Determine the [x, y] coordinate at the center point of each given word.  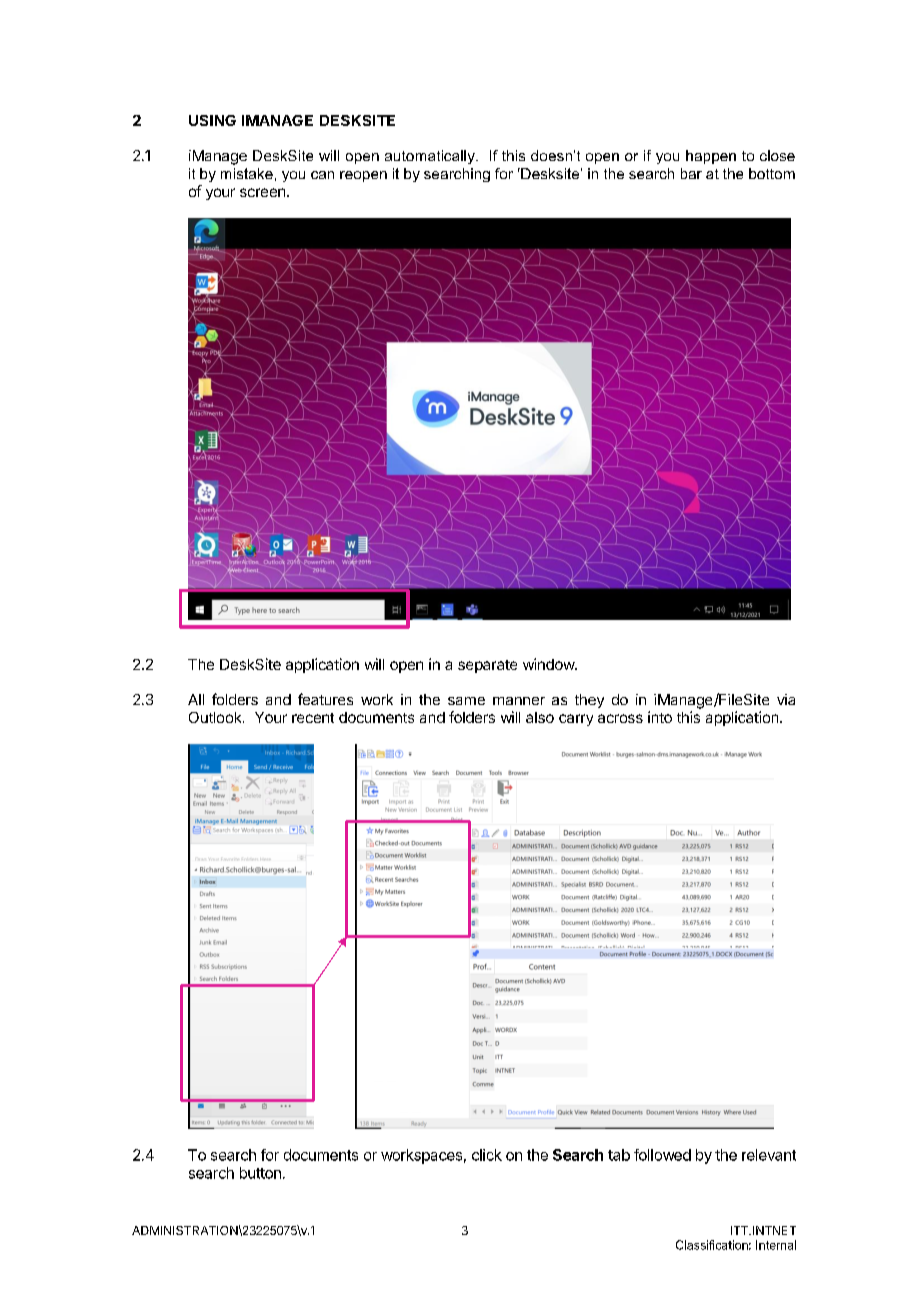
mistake [247, 173]
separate [487, 666]
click [487, 1155]
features [325, 699]
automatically [431, 157]
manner [519, 701]
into [660, 717]
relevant [769, 1155]
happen [711, 157]
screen [262, 192]
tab [619, 1155]
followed [662, 1155]
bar [691, 173]
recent [313, 718]
